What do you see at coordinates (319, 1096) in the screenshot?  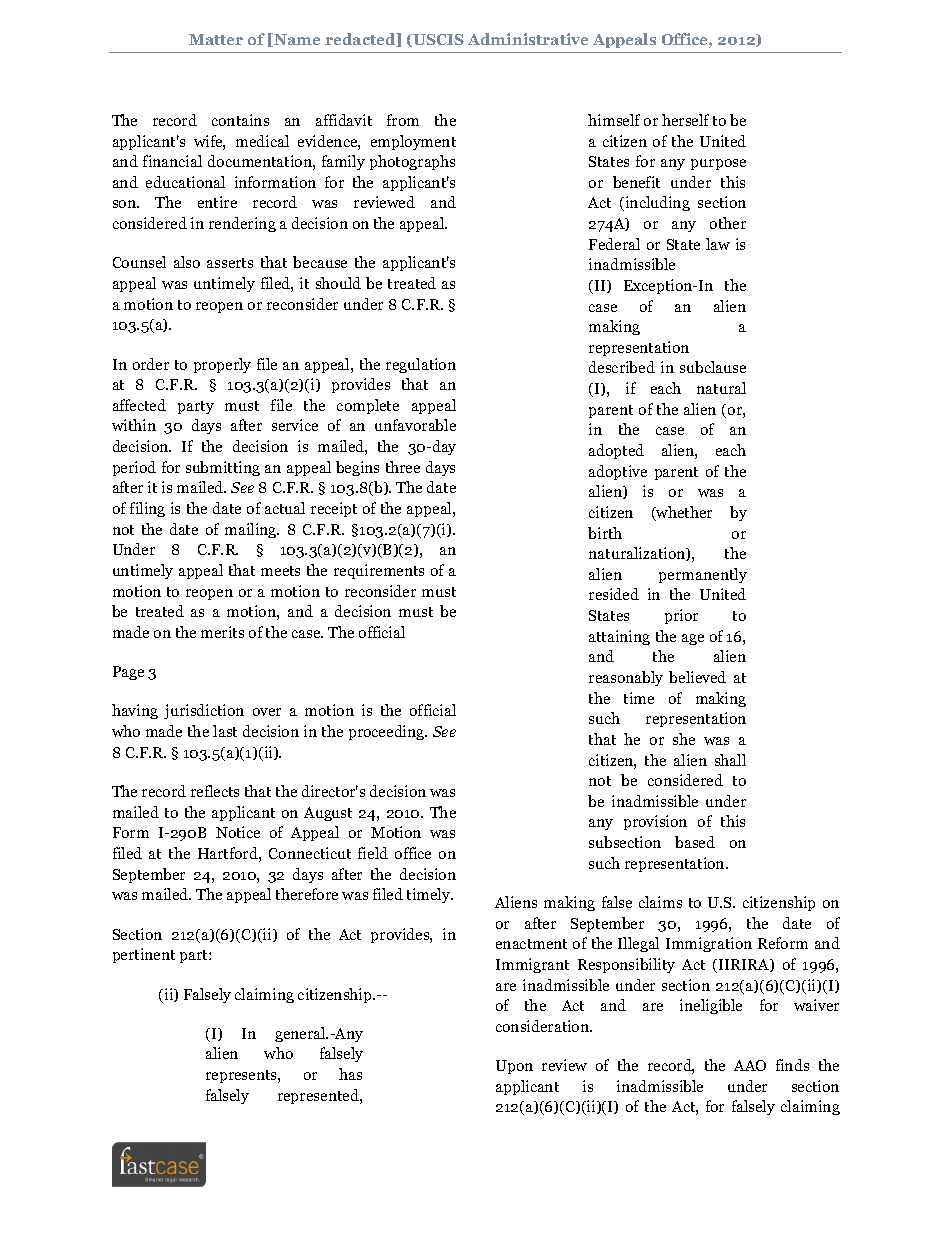 I see `represented` at bounding box center [319, 1096].
